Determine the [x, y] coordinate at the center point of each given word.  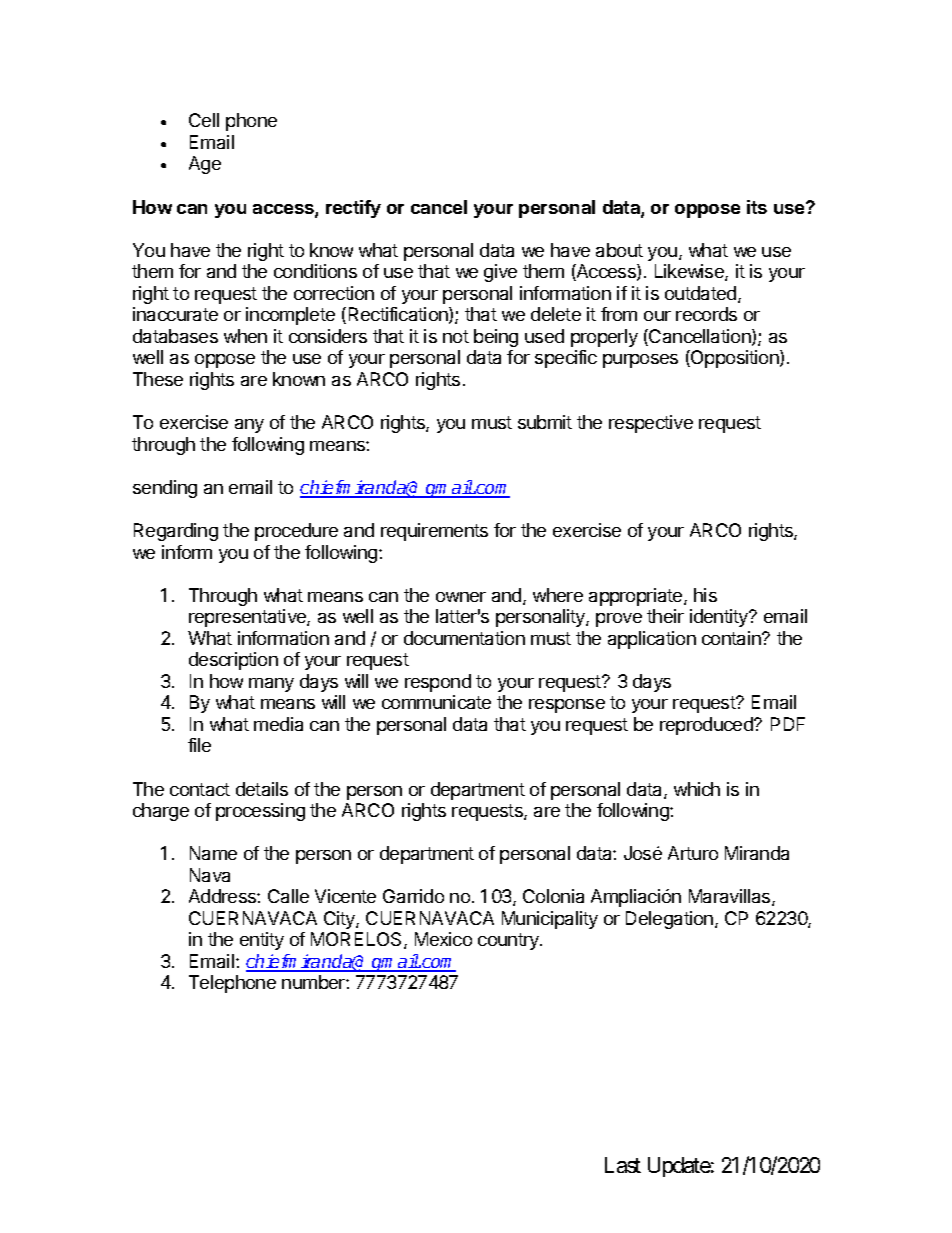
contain [732, 638]
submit [545, 422]
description [233, 661]
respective [651, 424]
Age [205, 165]
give [500, 273]
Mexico [443, 939]
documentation [464, 638]
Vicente [345, 896]
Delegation [669, 920]
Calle [288, 896]
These [158, 379]
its [757, 207]
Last [623, 1165]
